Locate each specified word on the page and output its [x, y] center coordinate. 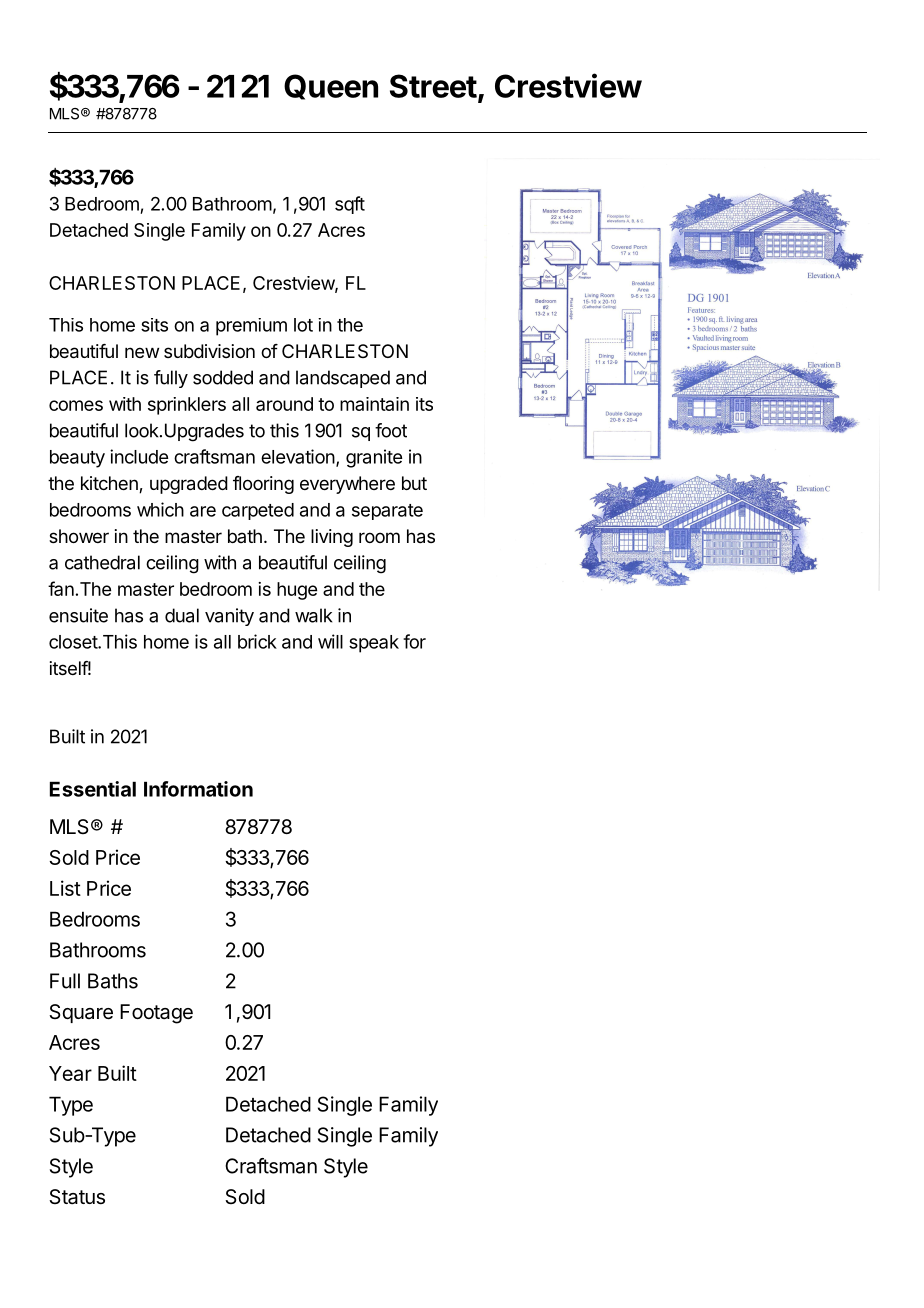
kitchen [110, 484]
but [414, 483]
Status [77, 1197]
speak [374, 644]
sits [154, 325]
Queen [331, 87]
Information [198, 789]
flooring [263, 485]
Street [433, 86]
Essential [93, 789]
